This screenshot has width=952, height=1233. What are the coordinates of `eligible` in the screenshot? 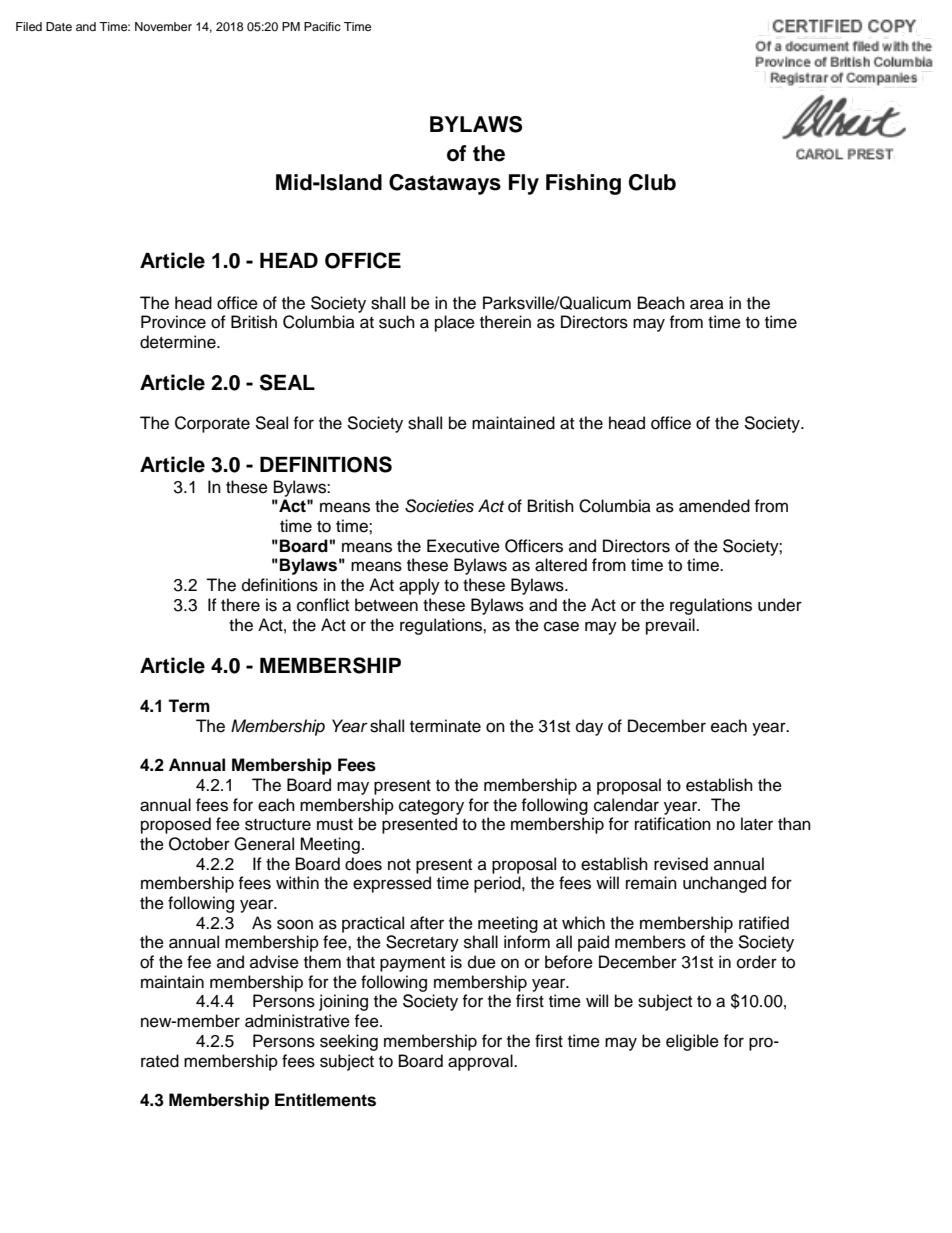 It's located at (692, 1042).
